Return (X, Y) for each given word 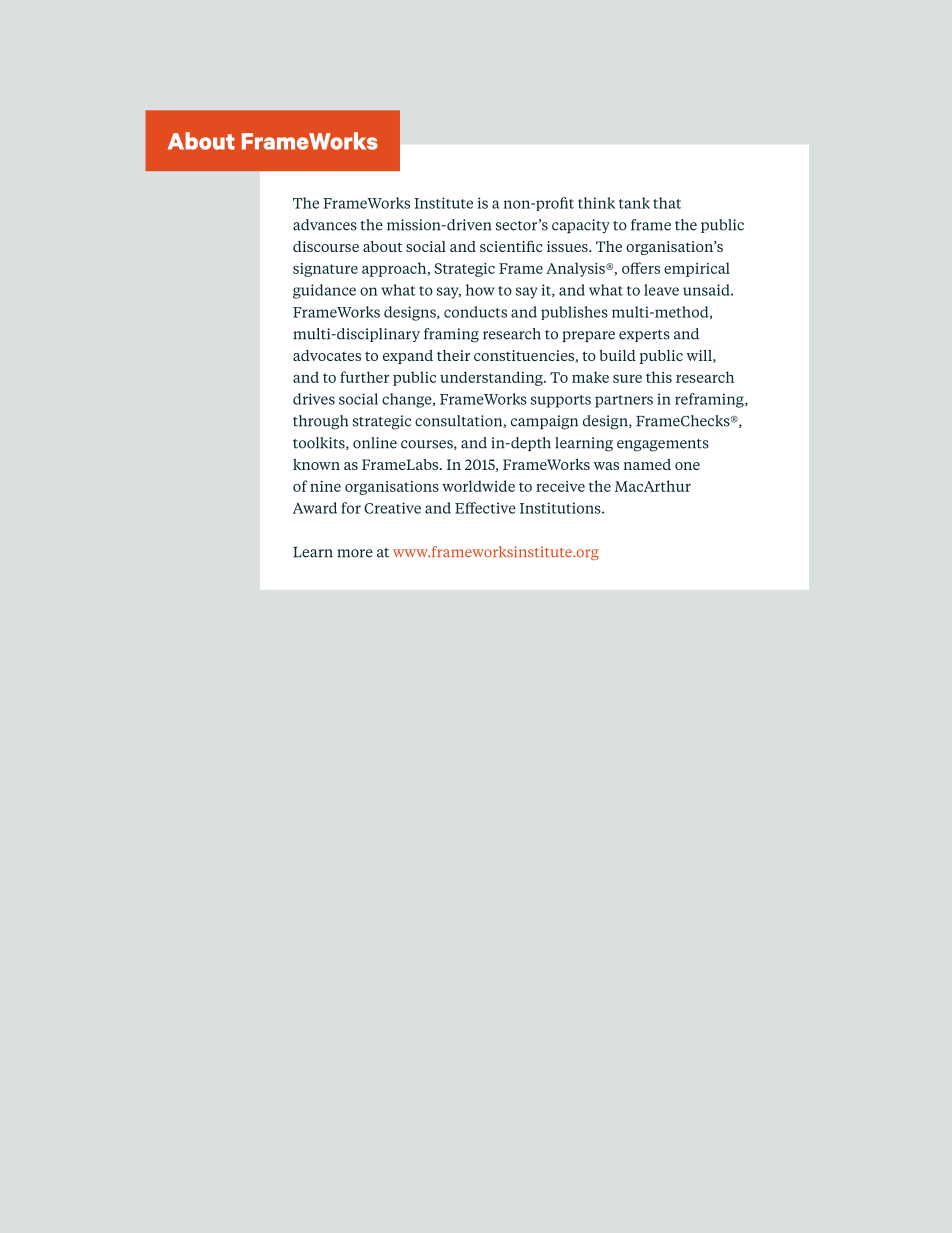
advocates (327, 355)
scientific (511, 246)
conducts (475, 312)
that (667, 203)
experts (644, 336)
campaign (544, 422)
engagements (663, 445)
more (355, 553)
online (375, 443)
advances (325, 225)
